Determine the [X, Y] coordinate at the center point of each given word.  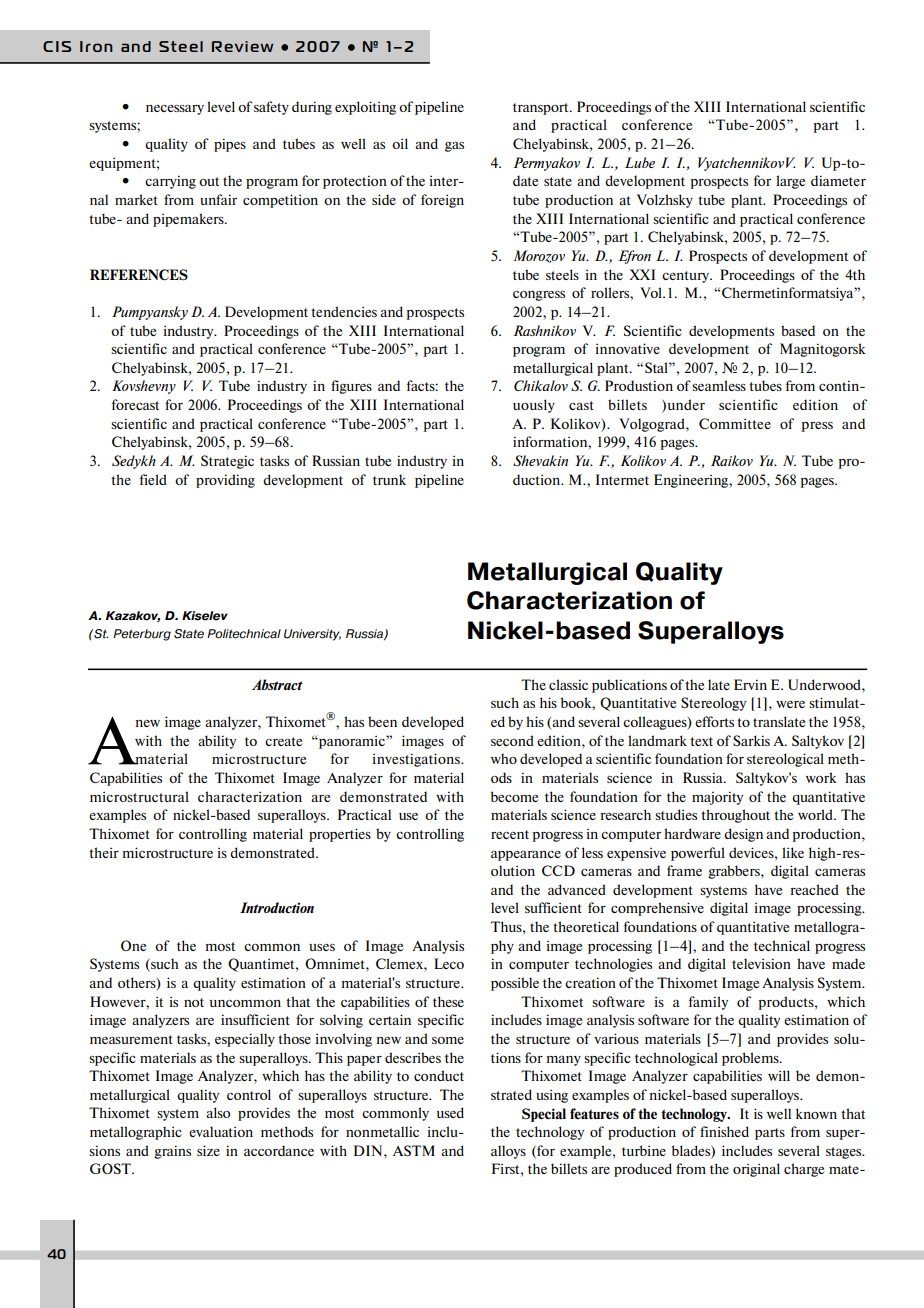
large [790, 182]
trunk [389, 479]
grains [172, 1152]
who [504, 758]
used [450, 1112]
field [153, 479]
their [104, 852]
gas [454, 147]
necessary [175, 110]
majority [717, 798]
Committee [735, 423]
